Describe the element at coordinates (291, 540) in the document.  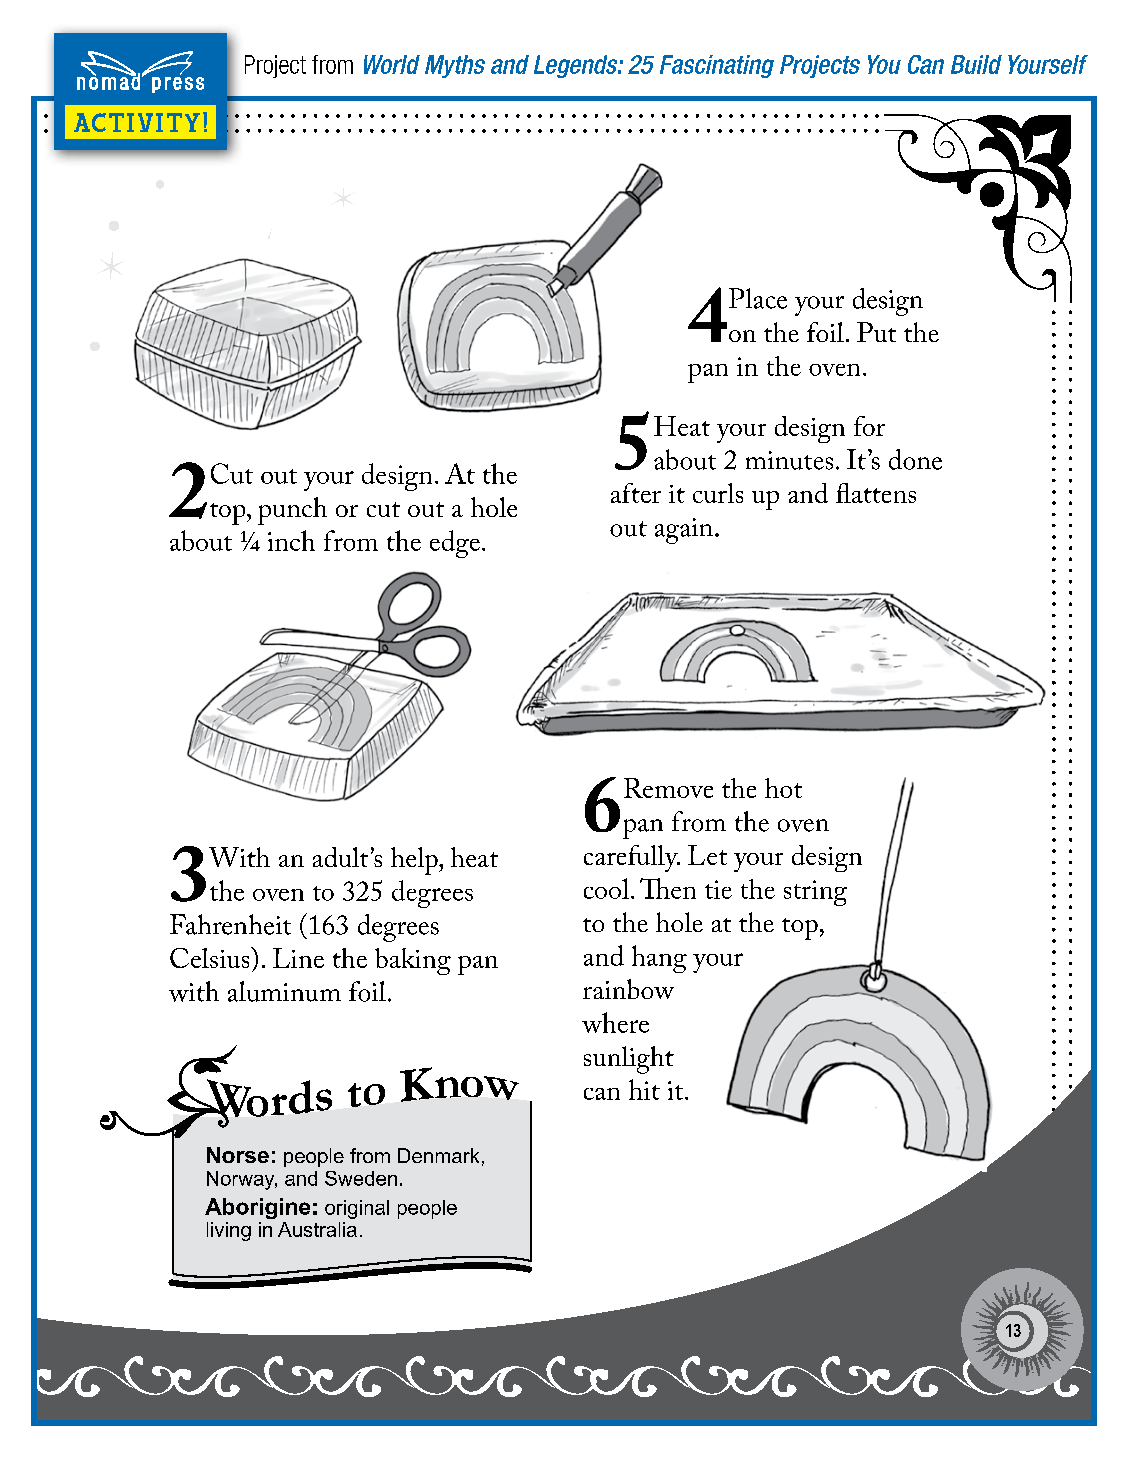
I see `inch` at that location.
